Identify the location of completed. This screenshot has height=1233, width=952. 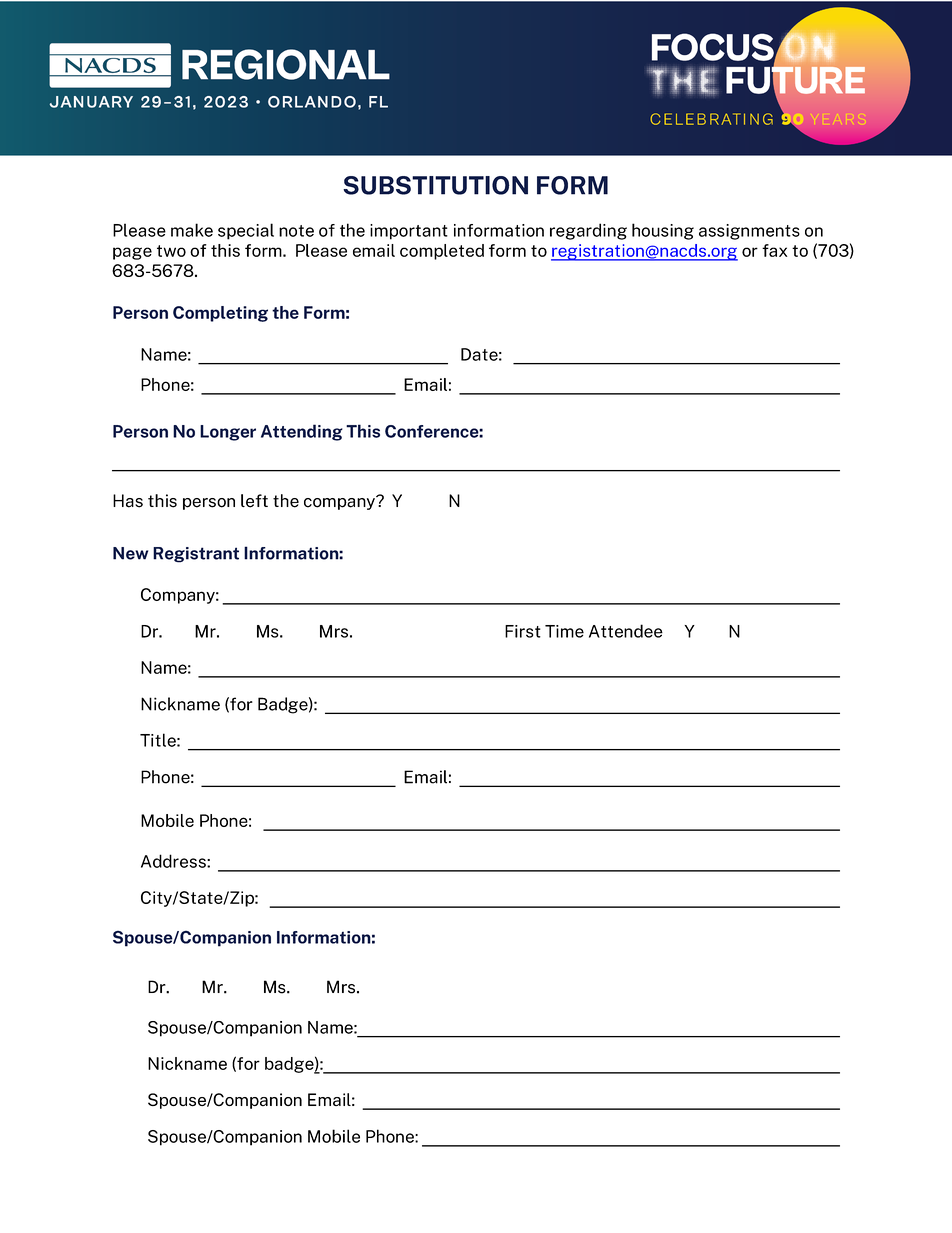
(442, 252).
